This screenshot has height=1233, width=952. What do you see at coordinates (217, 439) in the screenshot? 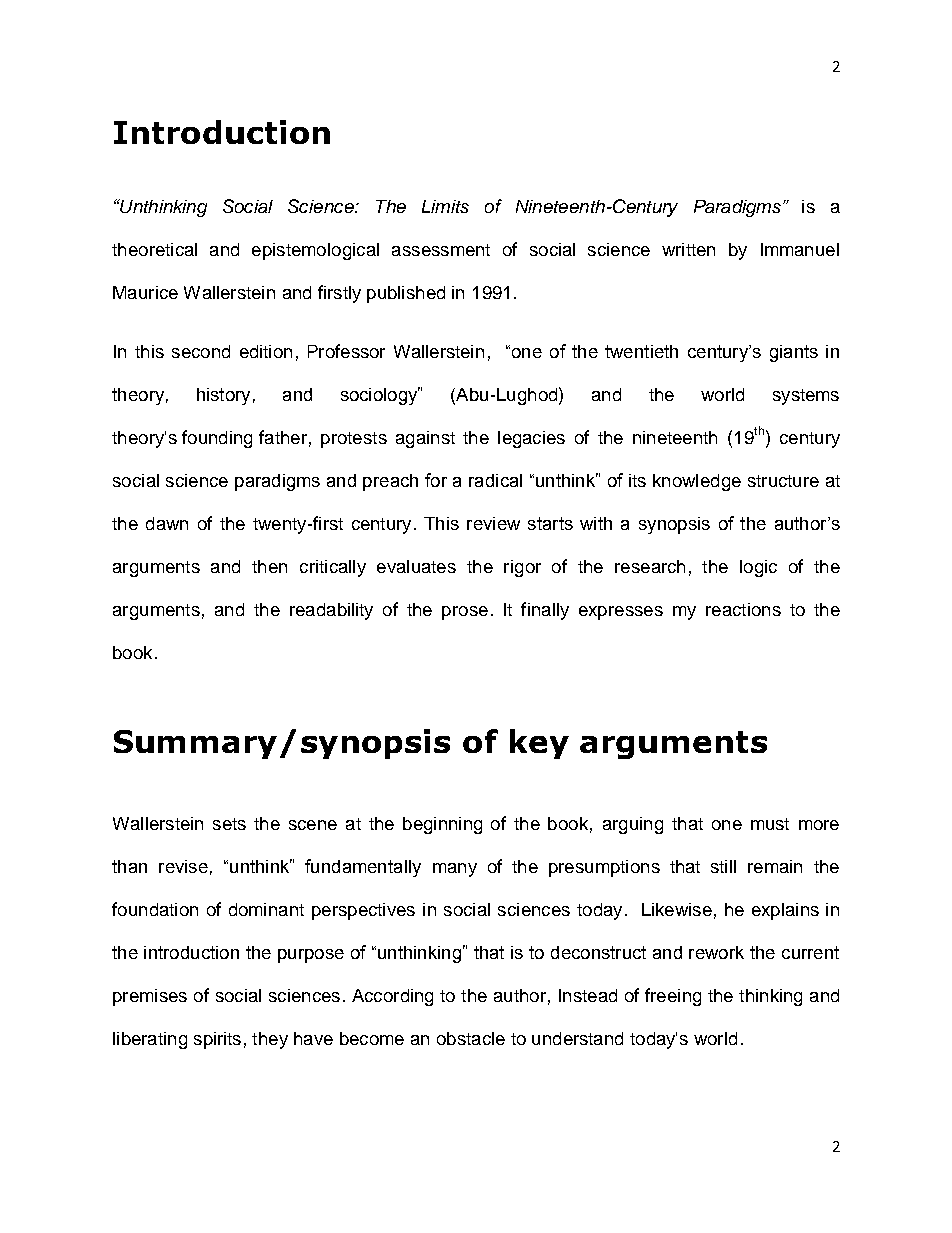
I see `founding` at bounding box center [217, 439].
